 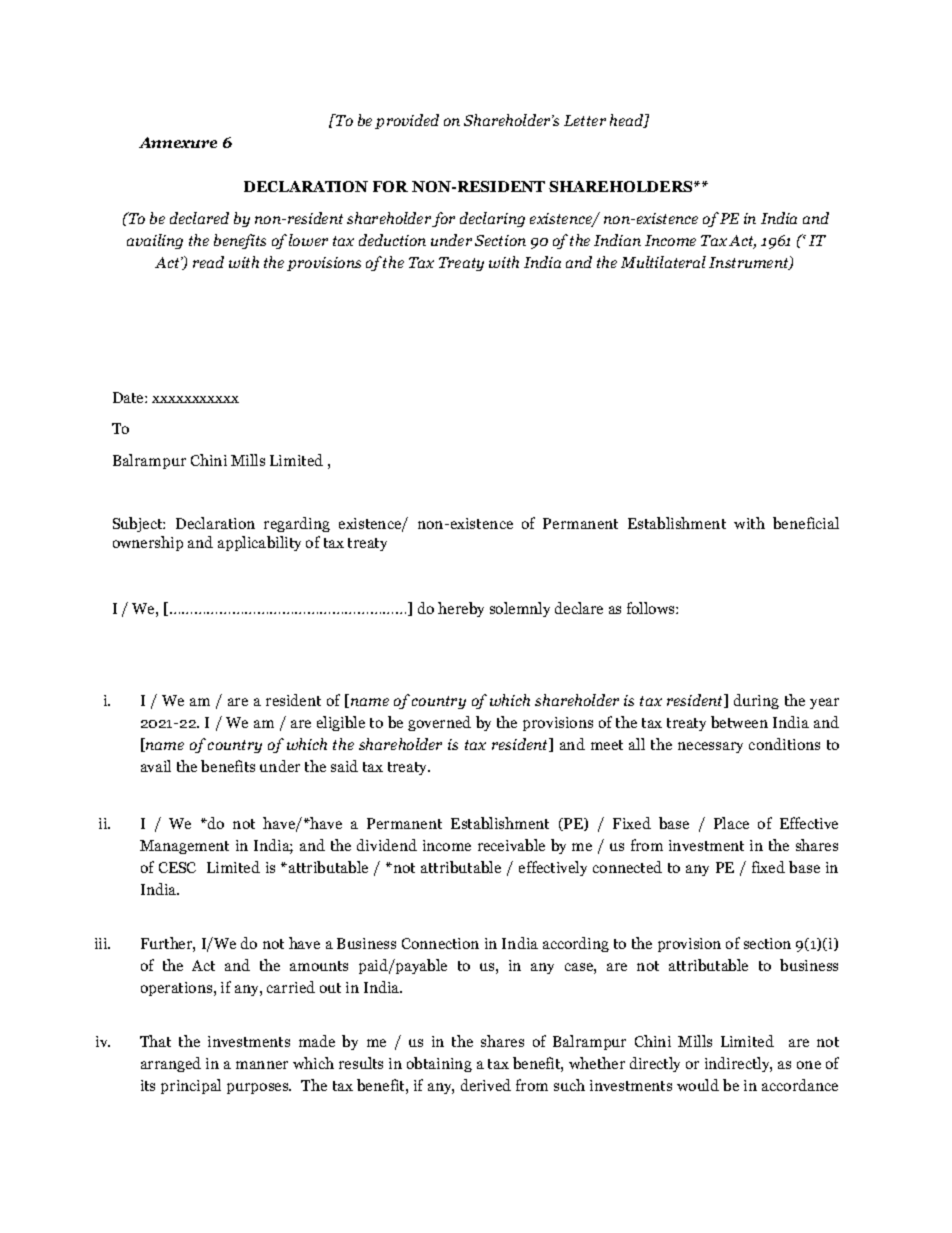 What do you see at coordinates (407, 121) in the page?
I see `provided` at bounding box center [407, 121].
